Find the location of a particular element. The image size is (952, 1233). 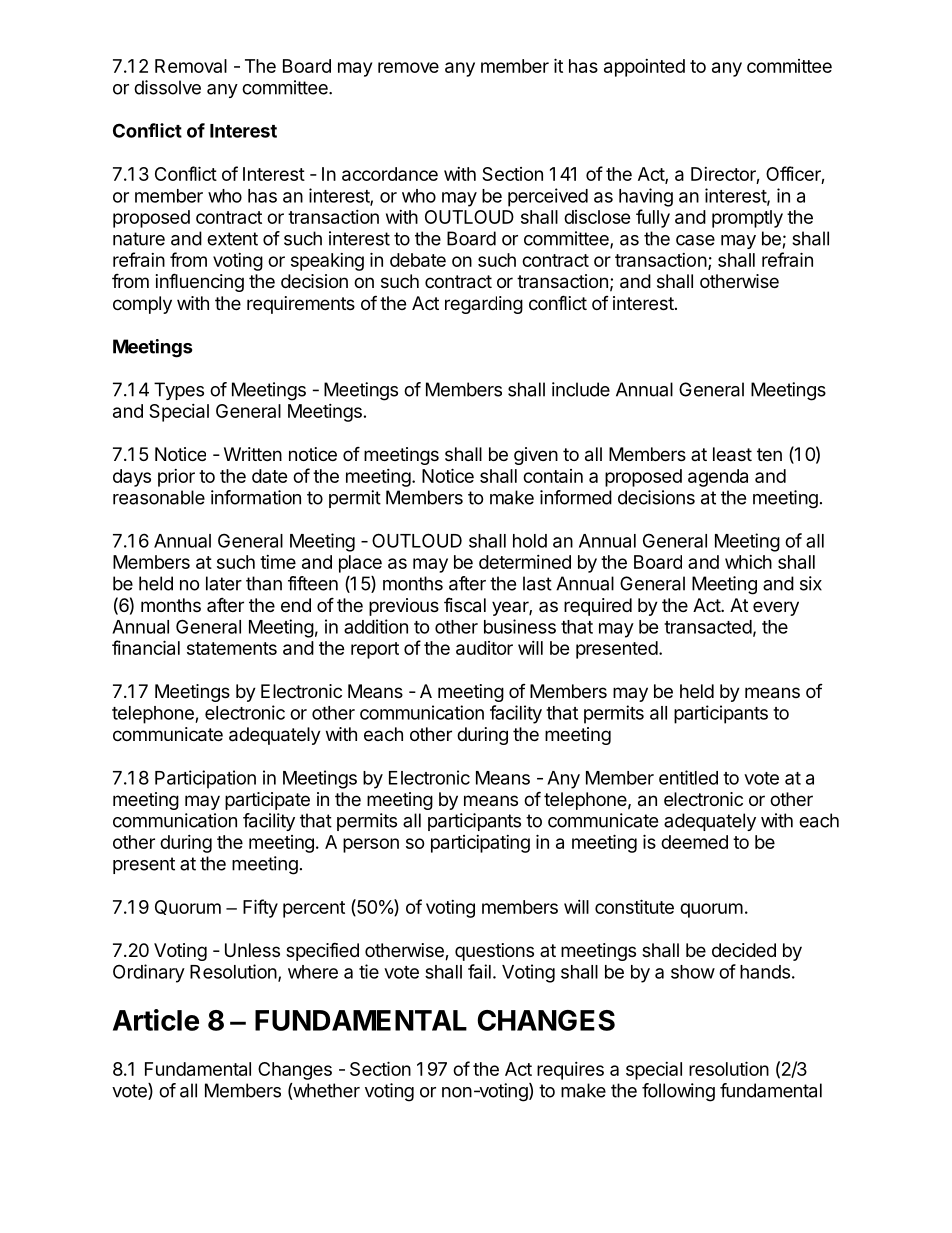

remove is located at coordinates (408, 67).
